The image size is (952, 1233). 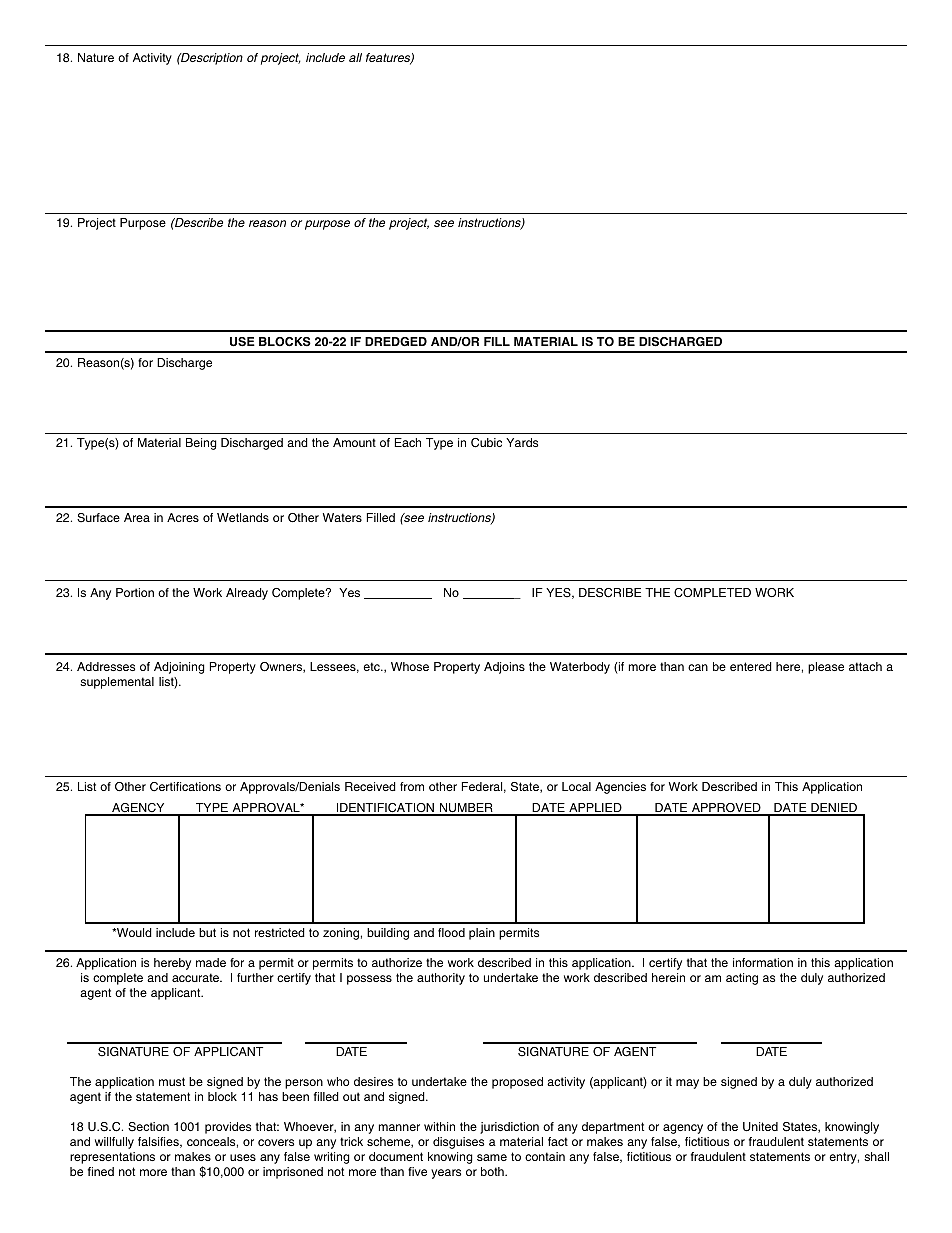 What do you see at coordinates (492, 1157) in the screenshot?
I see `same` at bounding box center [492, 1157].
